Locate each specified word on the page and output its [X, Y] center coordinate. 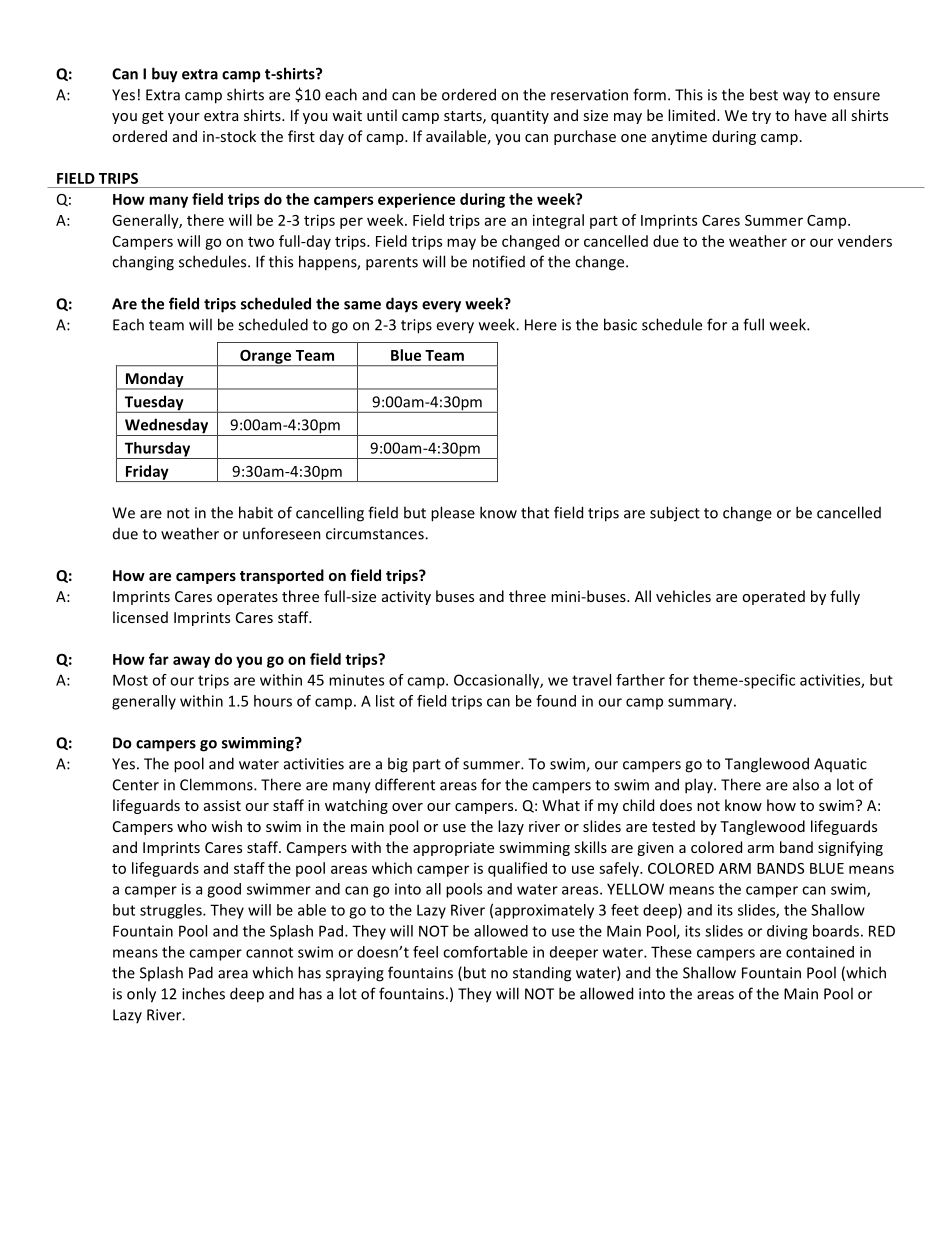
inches [203, 993]
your [184, 118]
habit [256, 512]
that [535, 512]
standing [542, 974]
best [764, 94]
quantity [520, 117]
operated [773, 597]
